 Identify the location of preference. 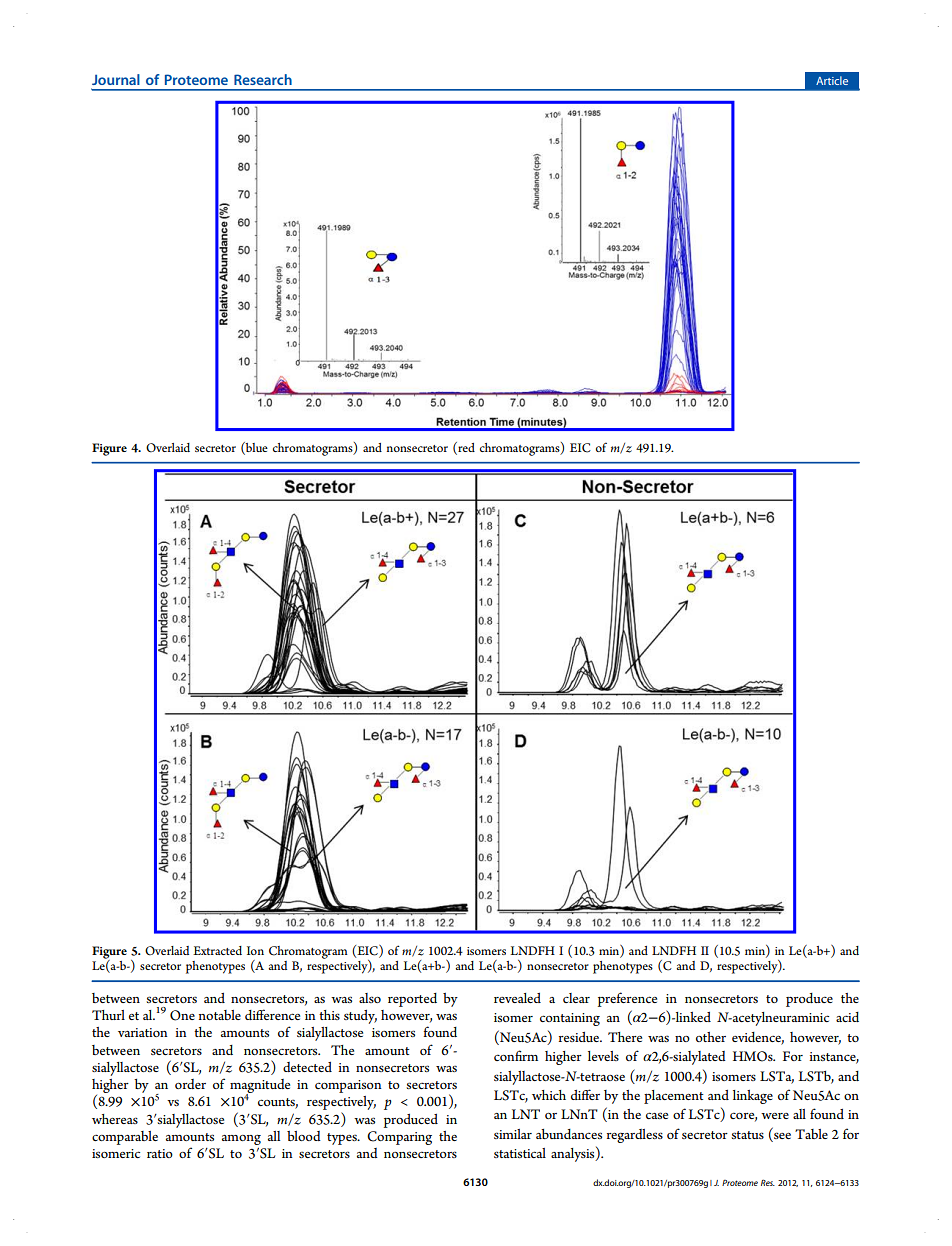
(627, 999).
